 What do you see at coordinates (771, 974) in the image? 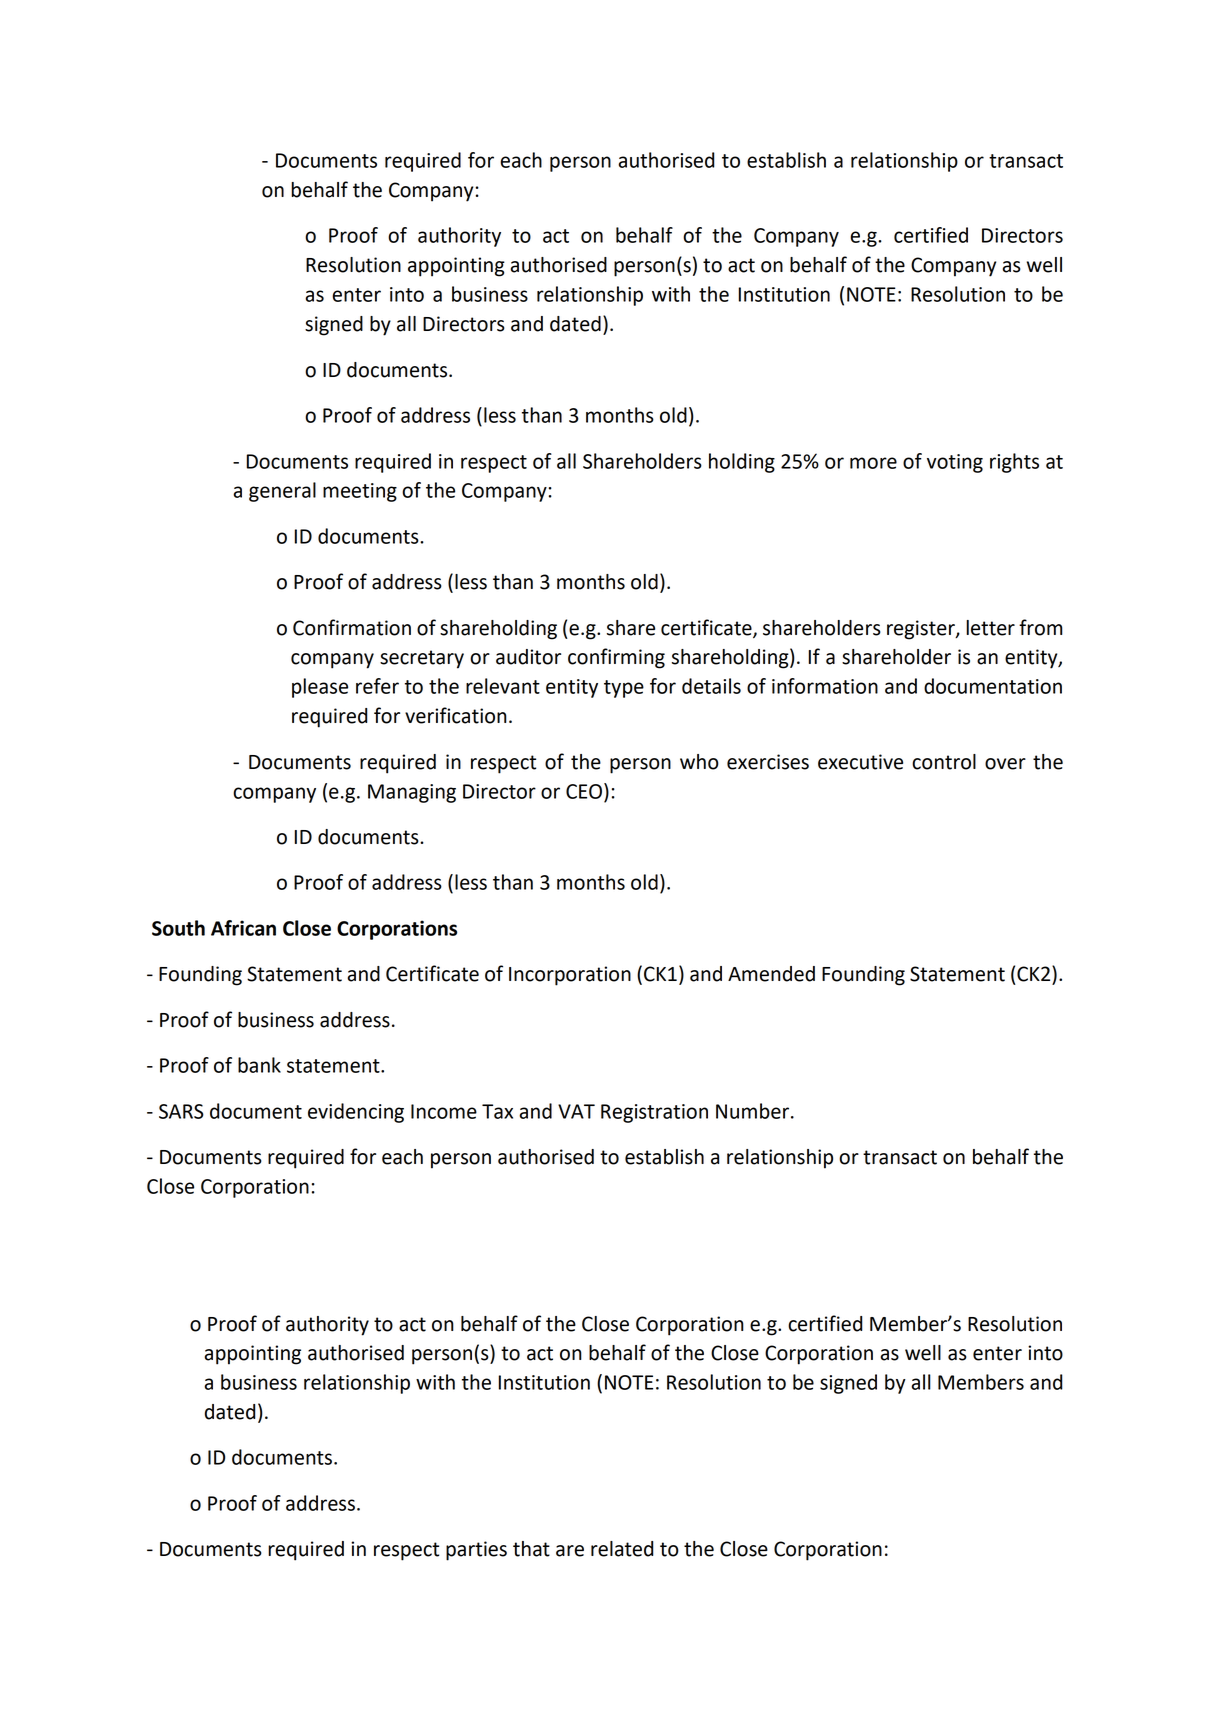
I see `Amended` at bounding box center [771, 974].
